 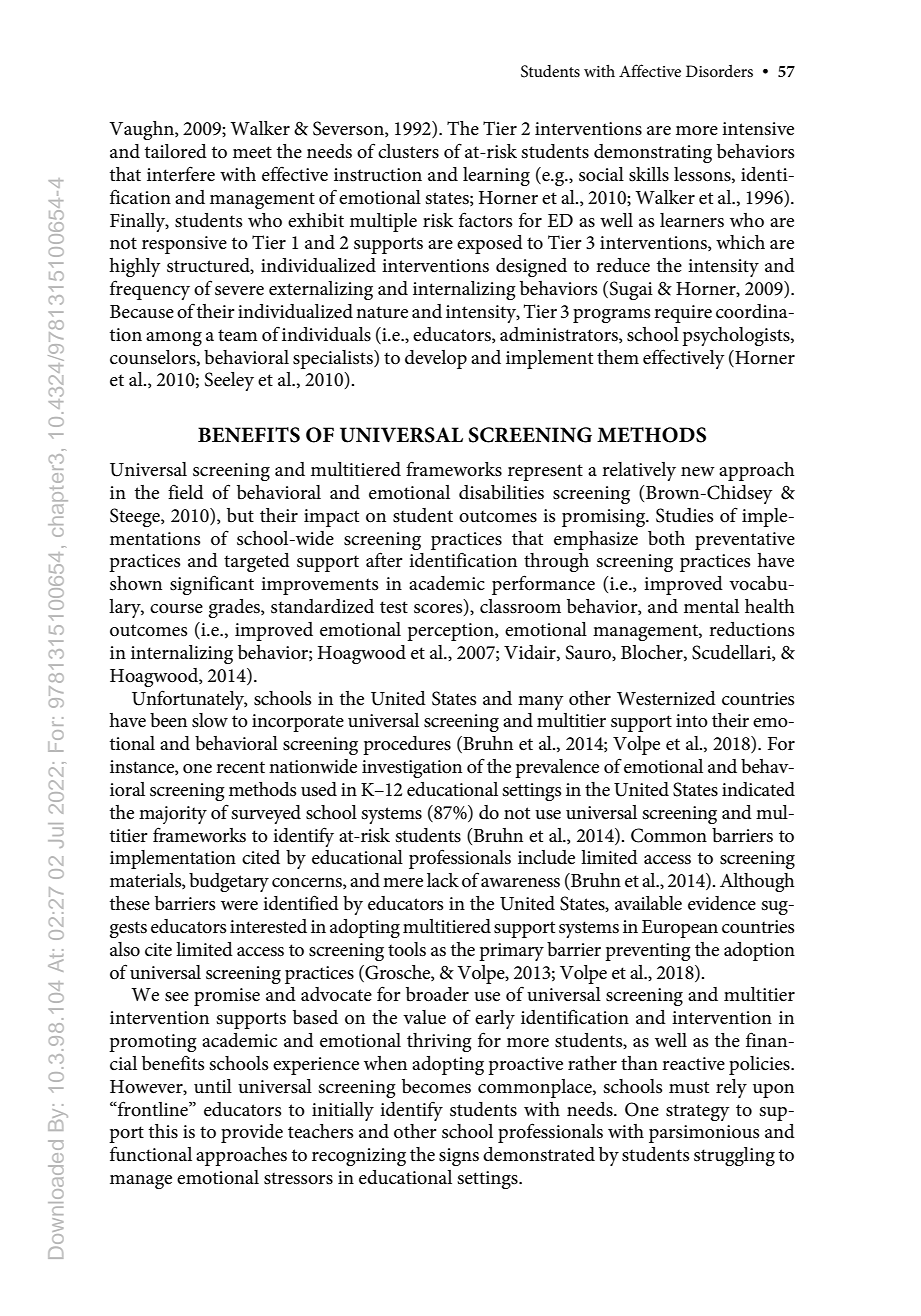 I want to click on indicated, so click(x=758, y=789).
